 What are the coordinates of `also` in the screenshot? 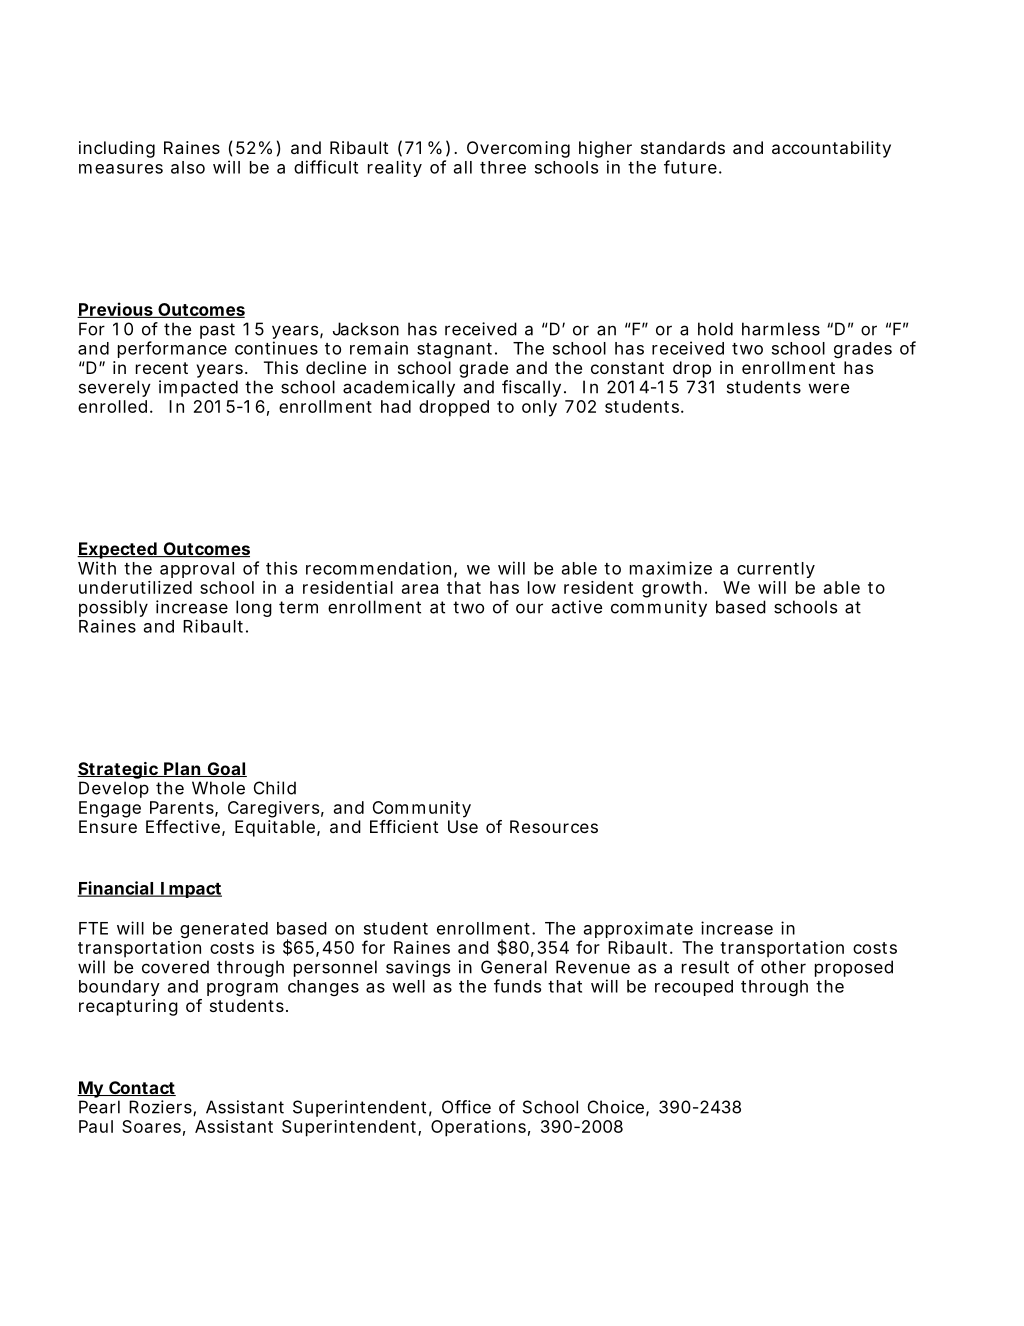 It's located at (188, 167).
